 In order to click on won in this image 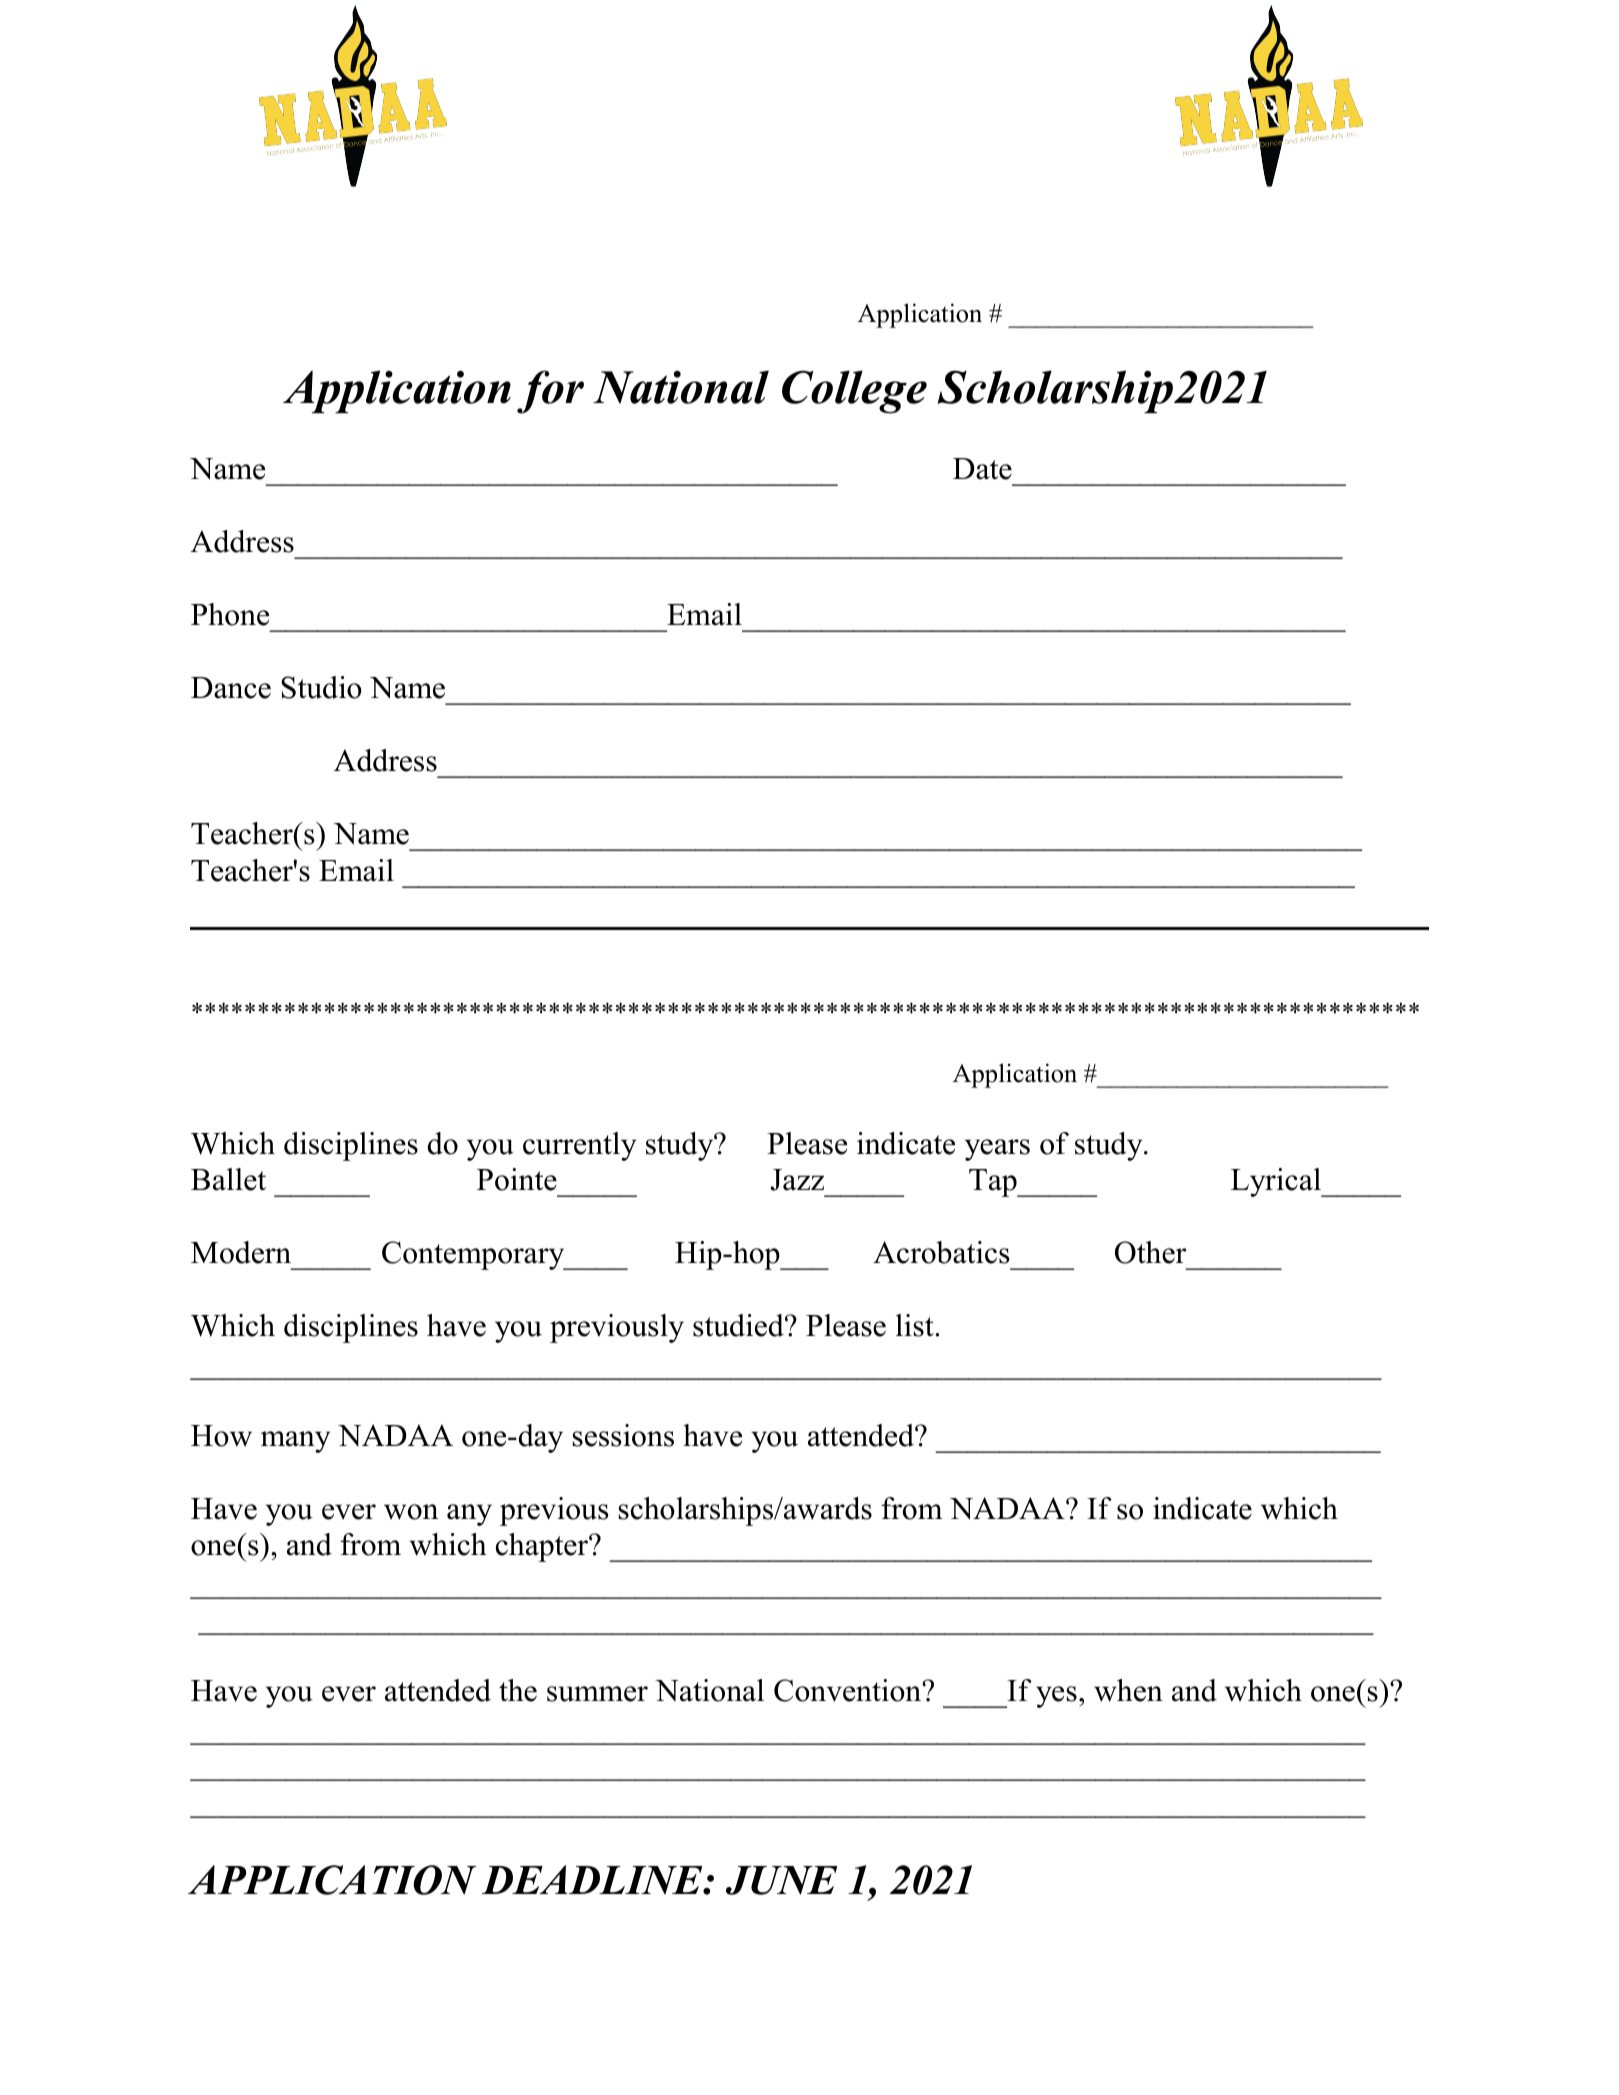, I will do `click(411, 1512)`.
